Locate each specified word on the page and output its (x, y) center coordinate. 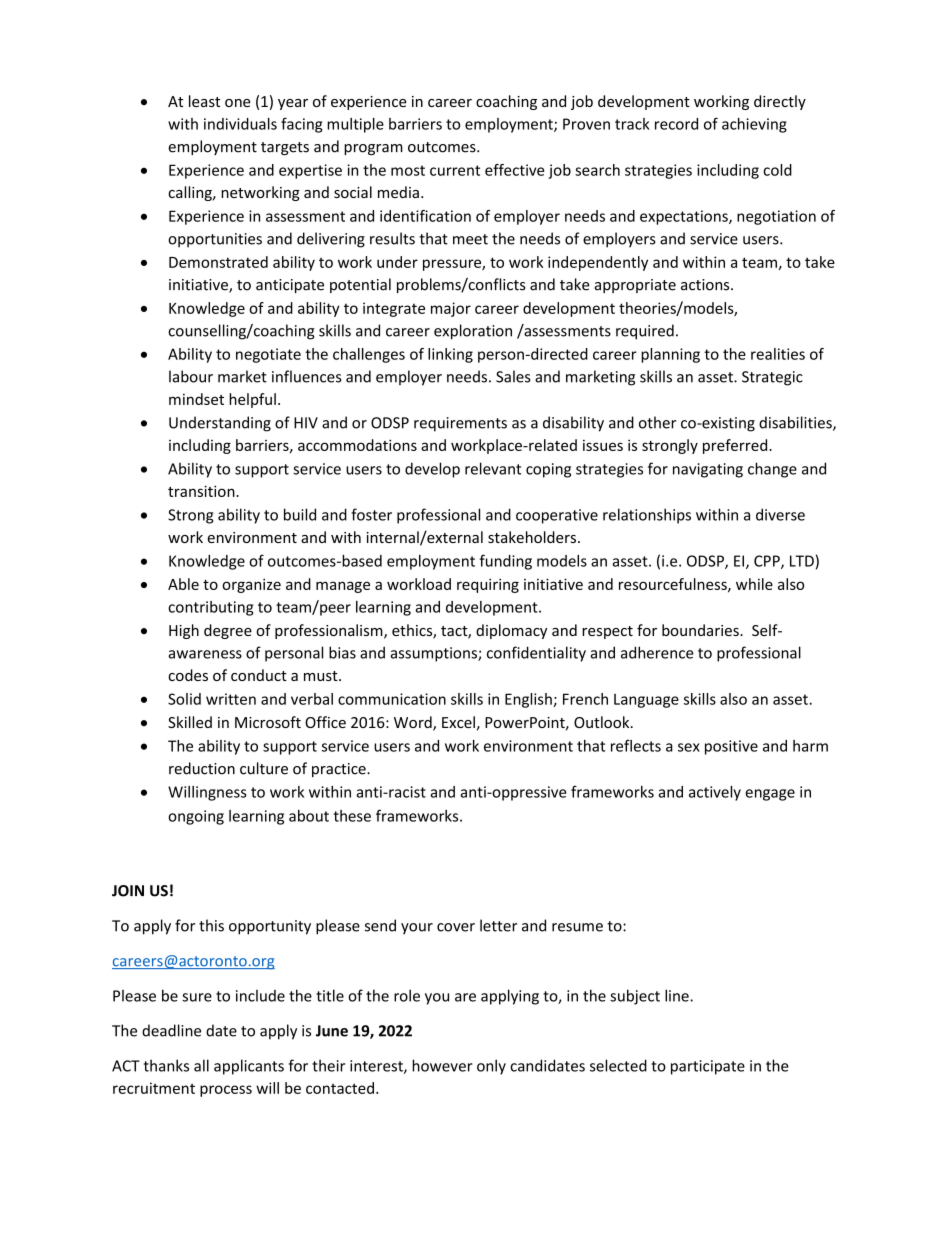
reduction (202, 768)
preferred (736, 446)
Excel (458, 722)
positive (731, 747)
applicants (249, 1067)
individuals (240, 124)
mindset (196, 399)
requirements (460, 424)
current (455, 170)
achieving (754, 125)
